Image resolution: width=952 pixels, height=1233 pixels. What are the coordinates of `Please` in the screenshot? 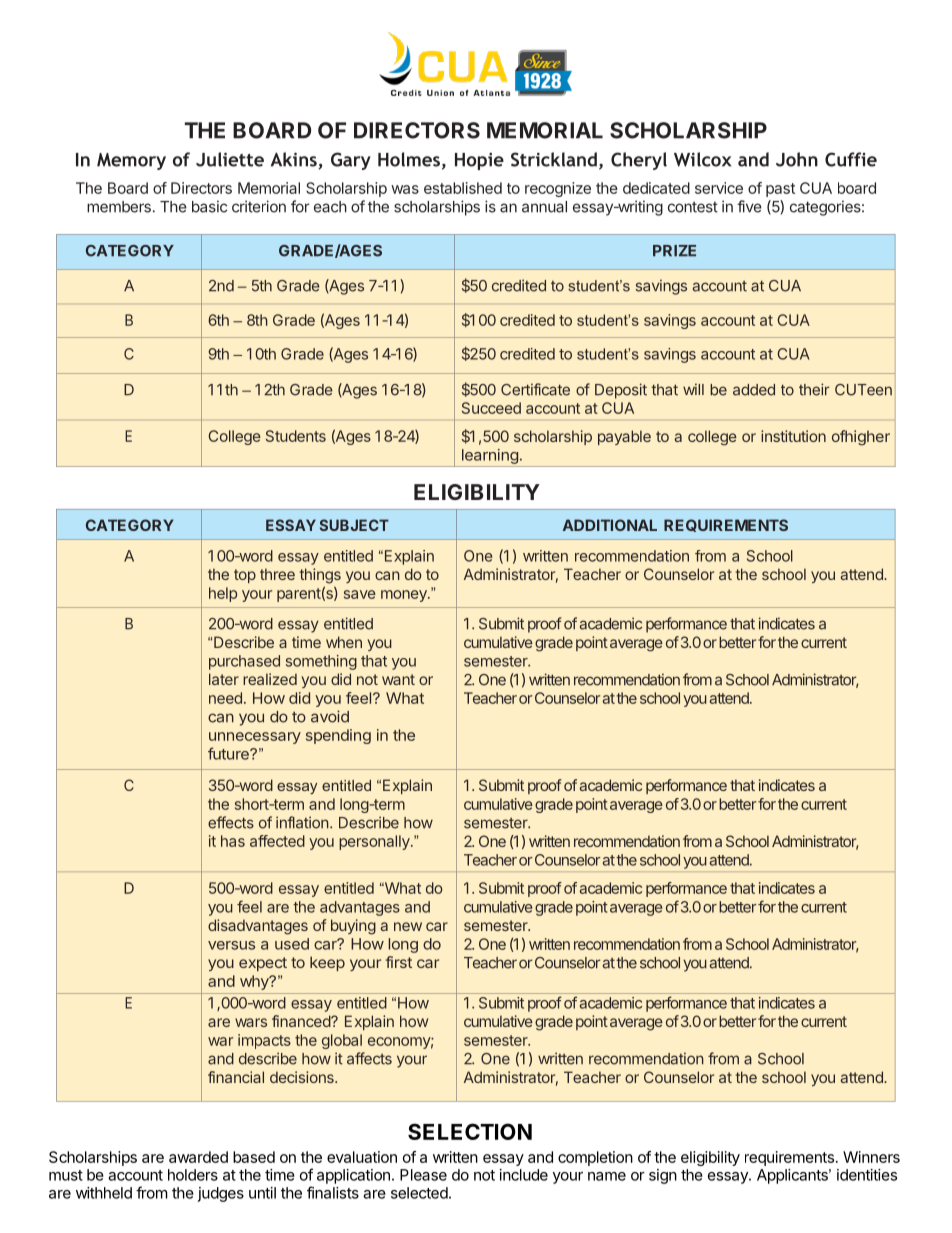 It's located at (423, 1175).
